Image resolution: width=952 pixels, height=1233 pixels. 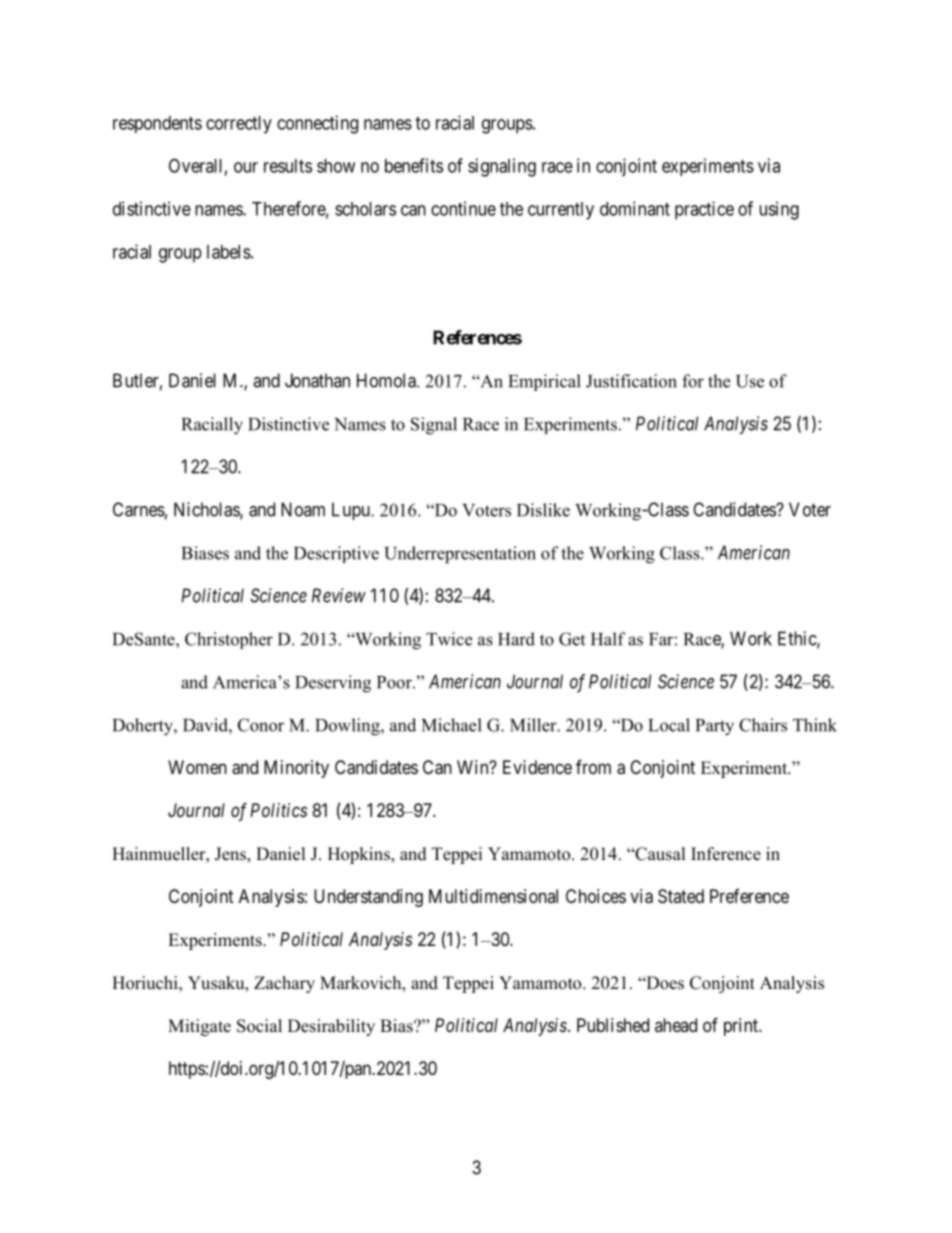 What do you see at coordinates (613, 1025) in the screenshot?
I see `Published` at bounding box center [613, 1025].
